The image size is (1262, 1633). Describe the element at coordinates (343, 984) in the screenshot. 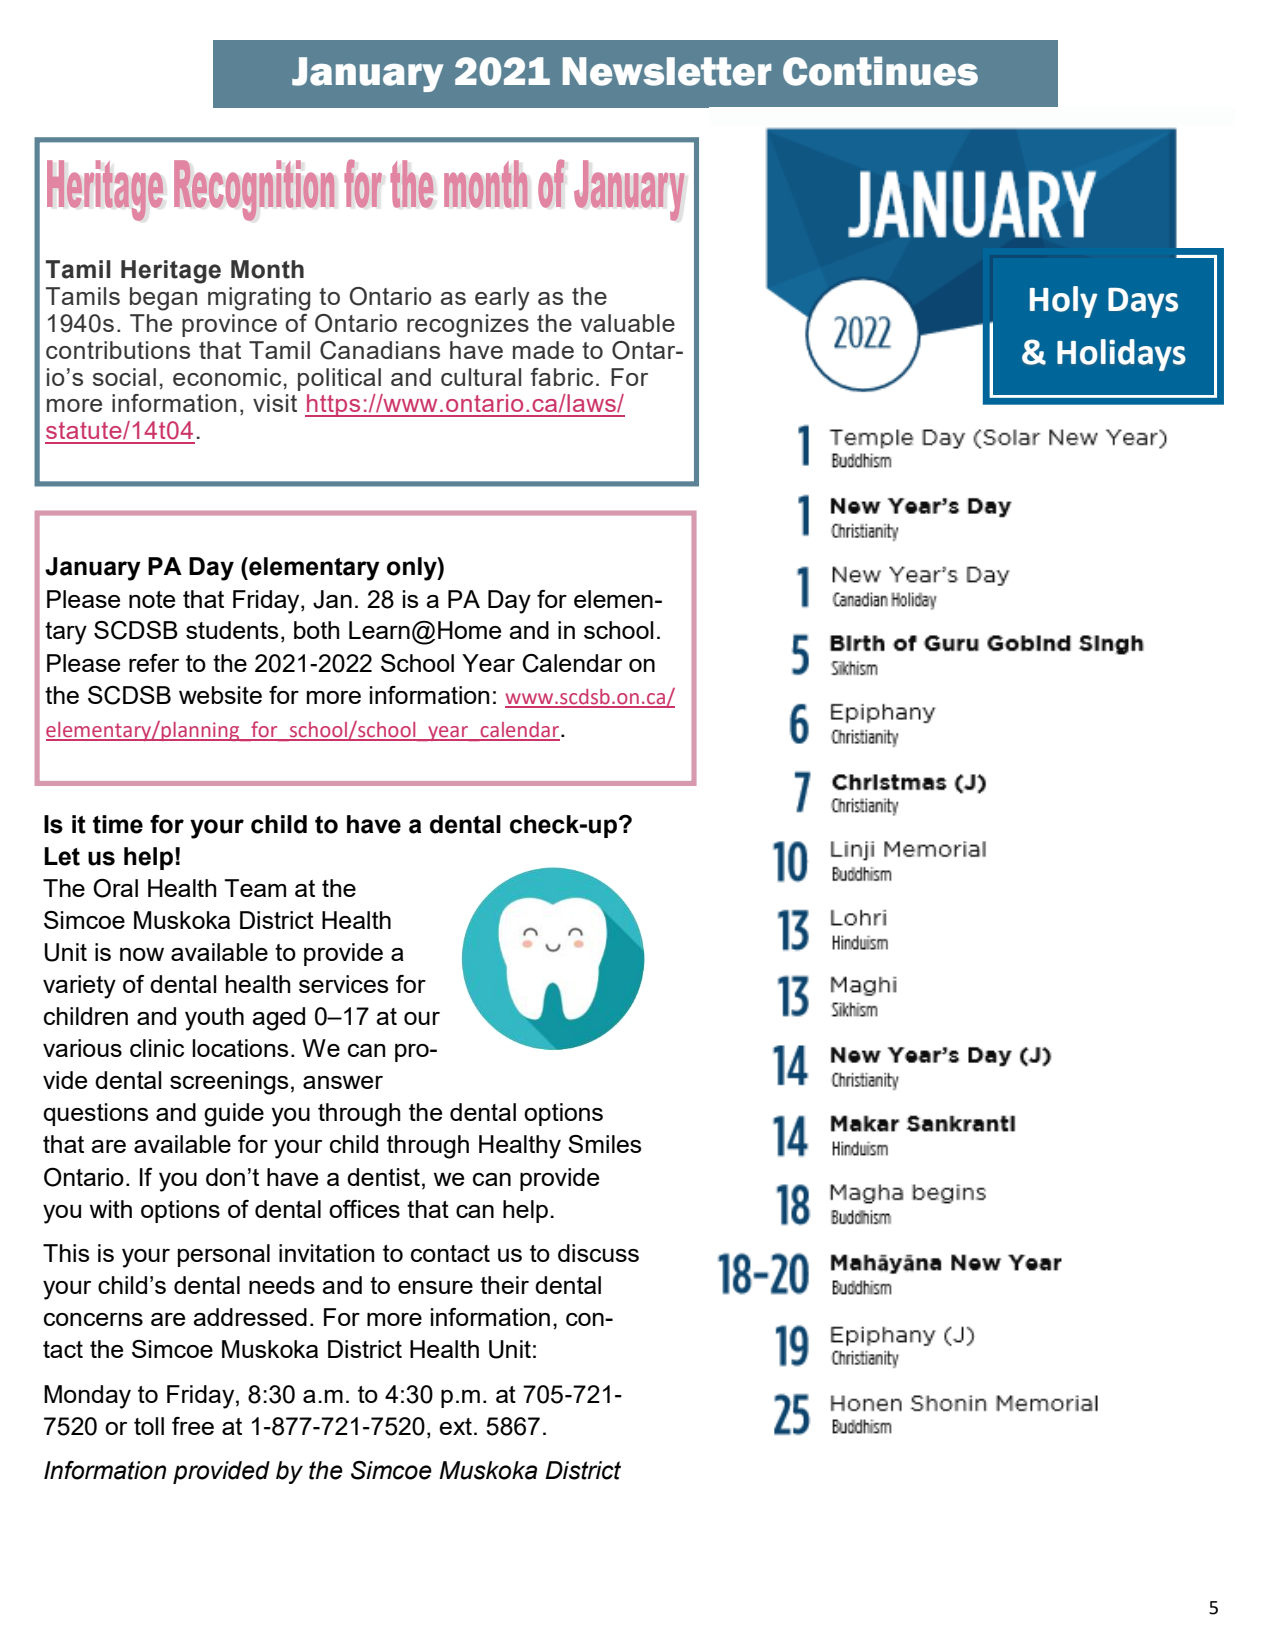

I see `services` at that location.
